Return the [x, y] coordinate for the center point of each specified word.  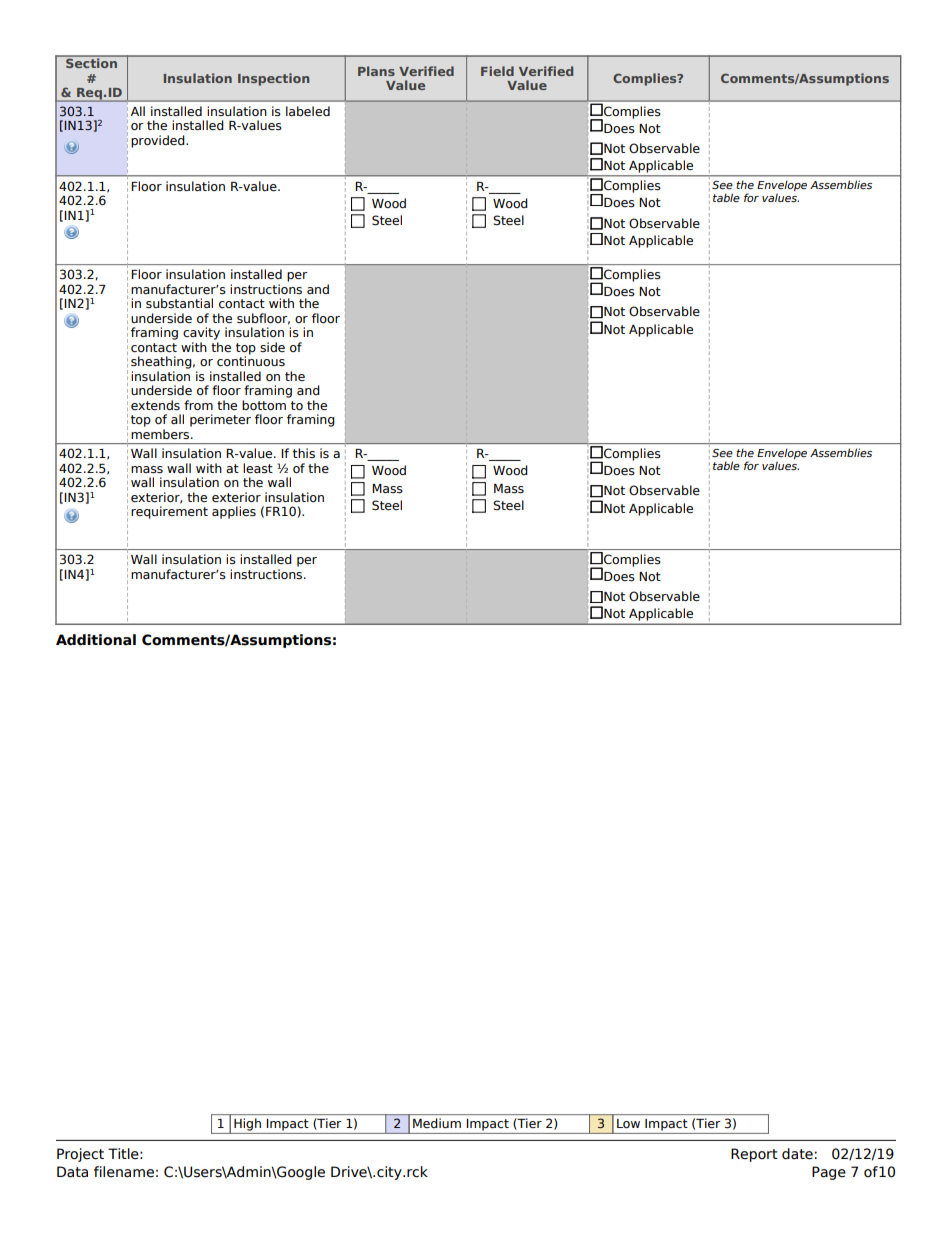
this [304, 453]
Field [497, 71]
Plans [376, 71]
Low [628, 1123]
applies [234, 512]
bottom [264, 405]
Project [80, 1155]
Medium [437, 1123]
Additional [96, 640]
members [161, 434]
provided [159, 141]
